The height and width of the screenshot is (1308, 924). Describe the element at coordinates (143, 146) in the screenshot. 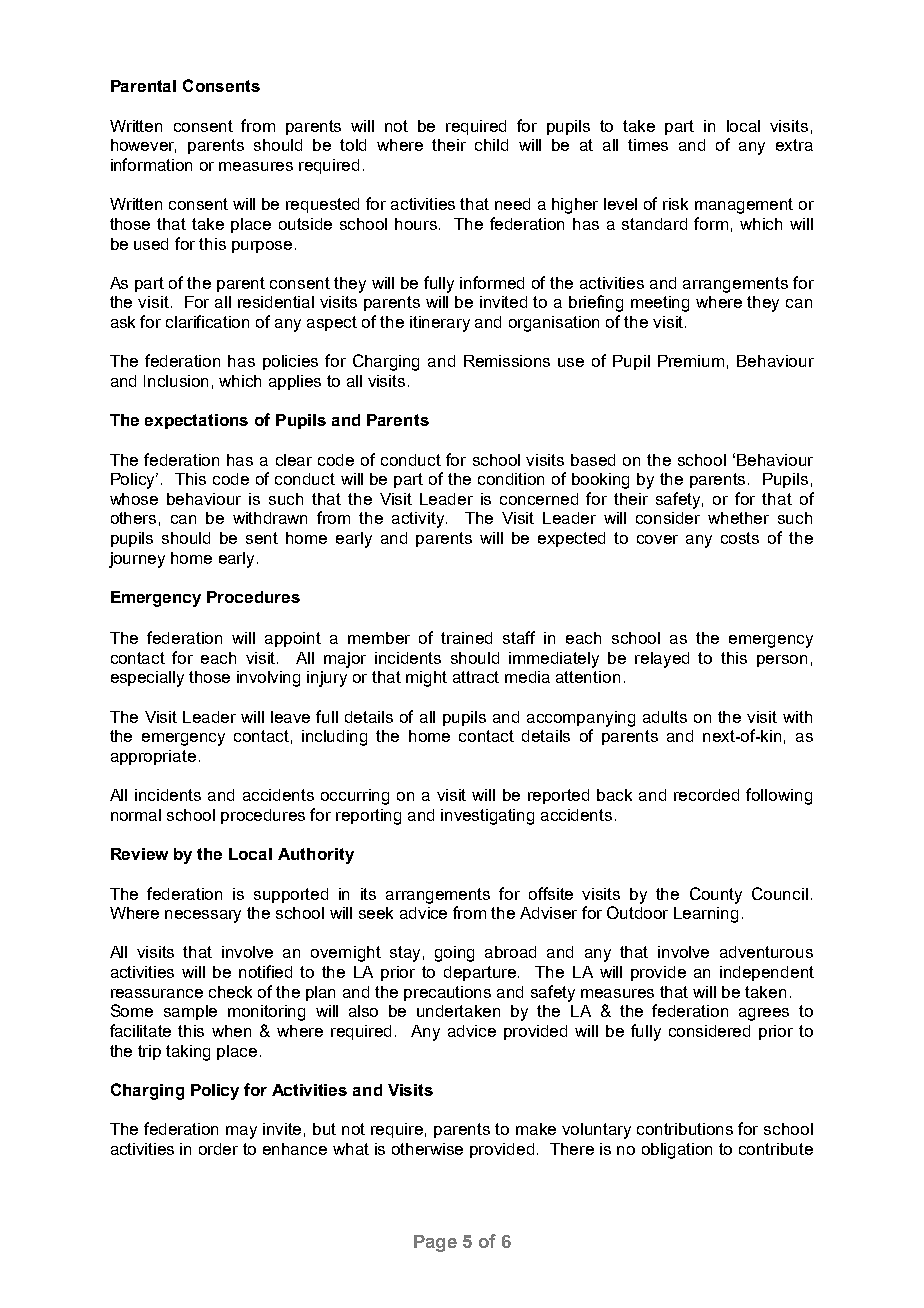

I see `however` at that location.
